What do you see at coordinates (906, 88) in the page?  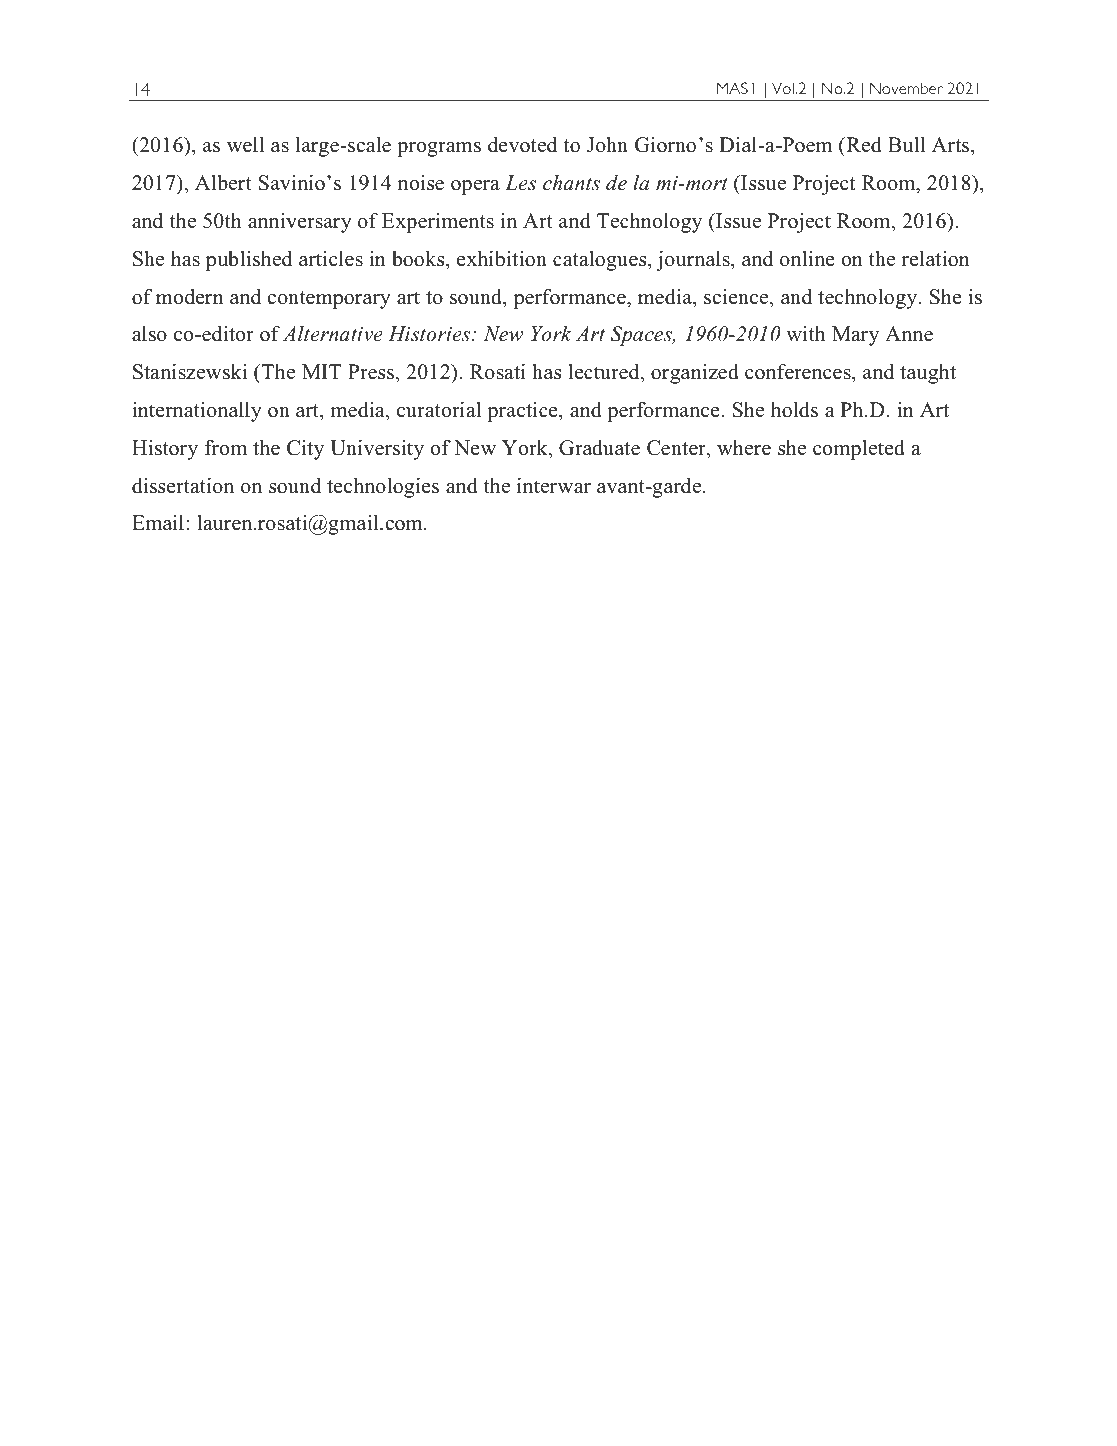 I see `November` at bounding box center [906, 88].
